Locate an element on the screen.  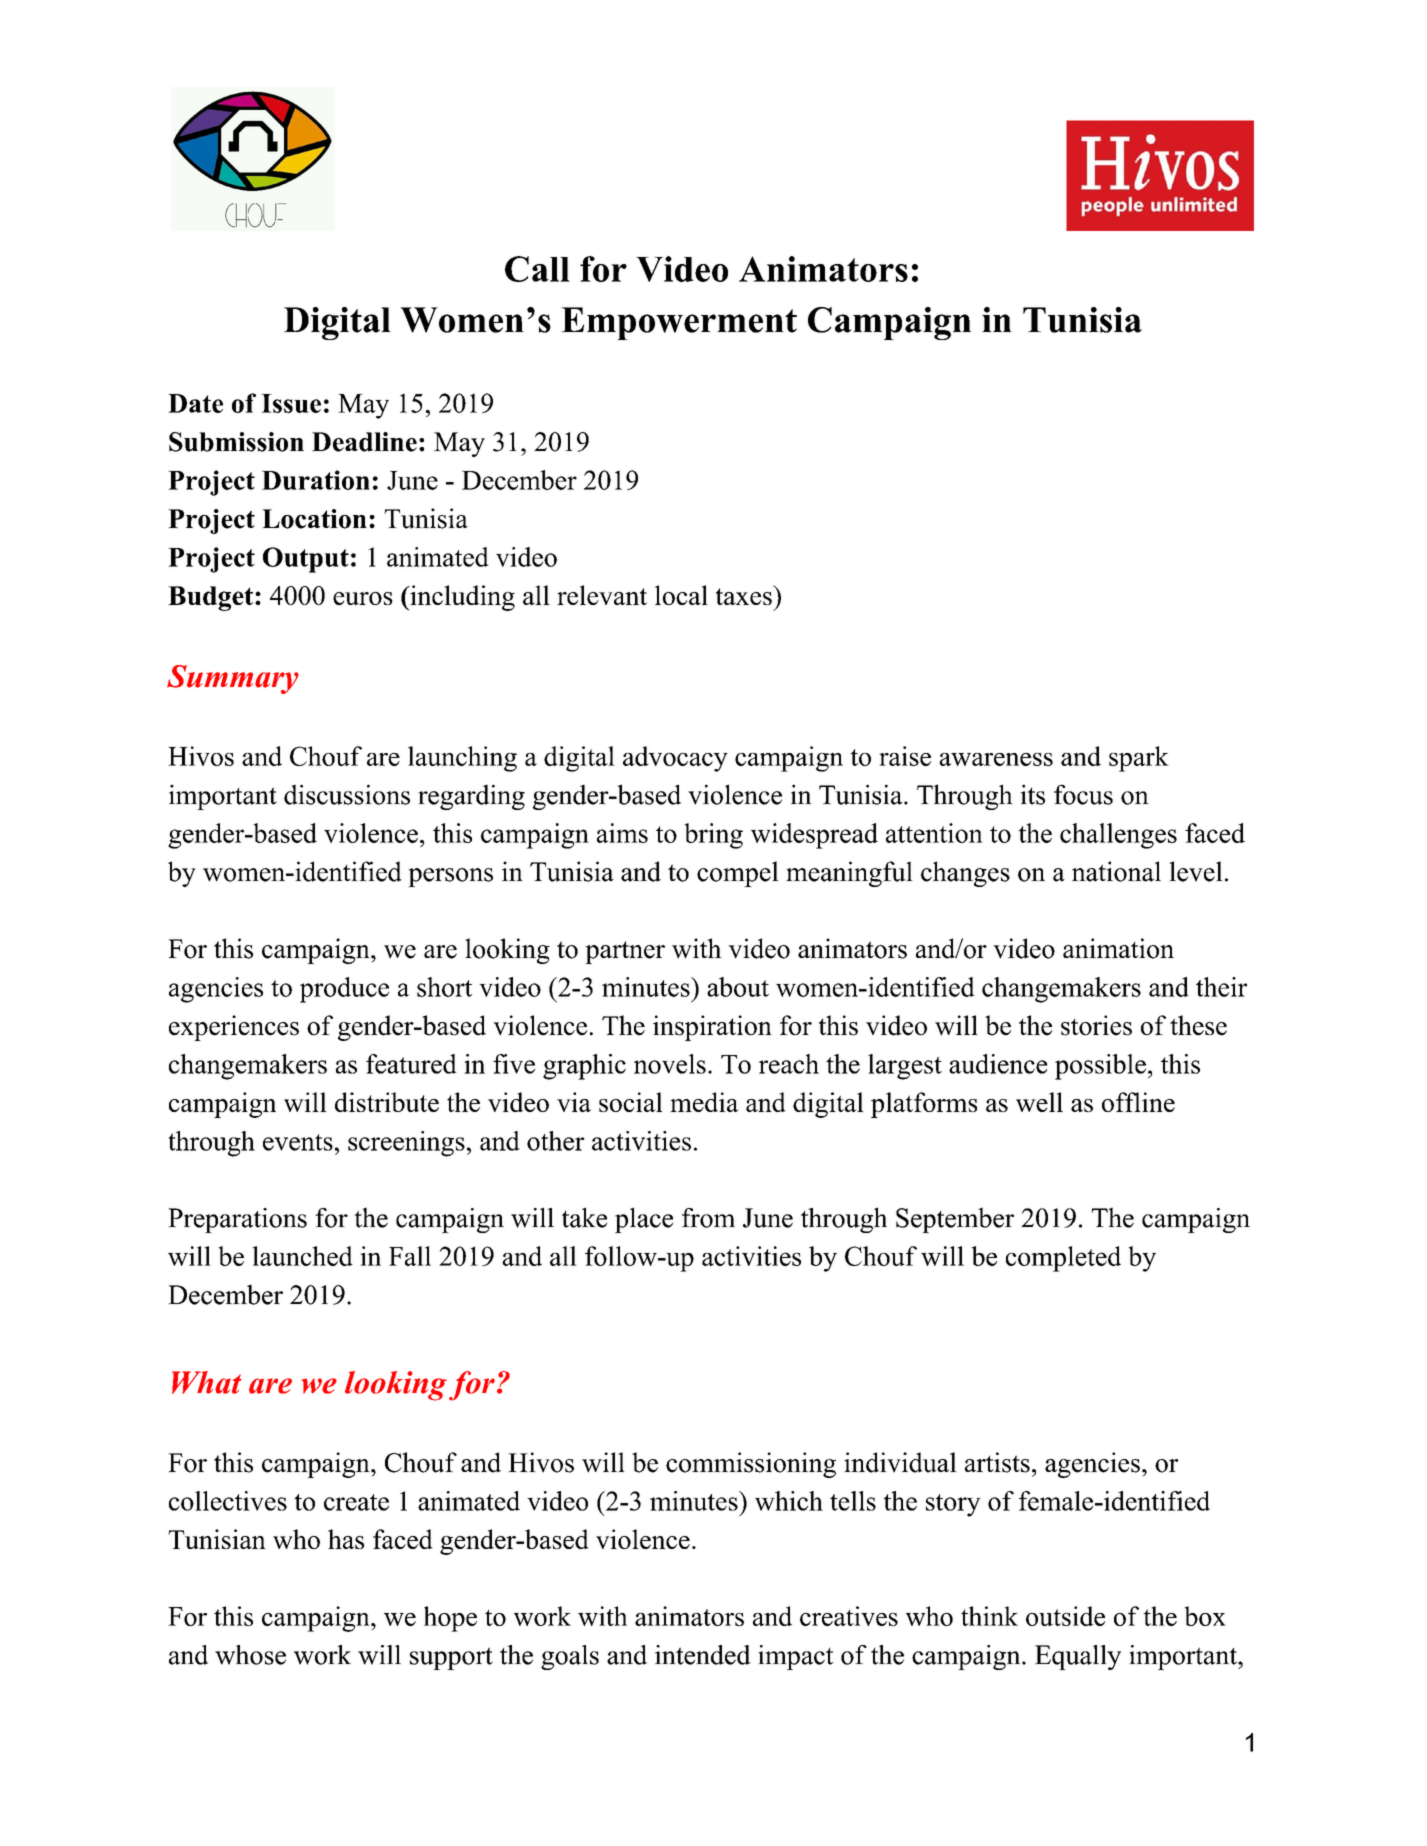
Empowerment is located at coordinates (679, 323).
